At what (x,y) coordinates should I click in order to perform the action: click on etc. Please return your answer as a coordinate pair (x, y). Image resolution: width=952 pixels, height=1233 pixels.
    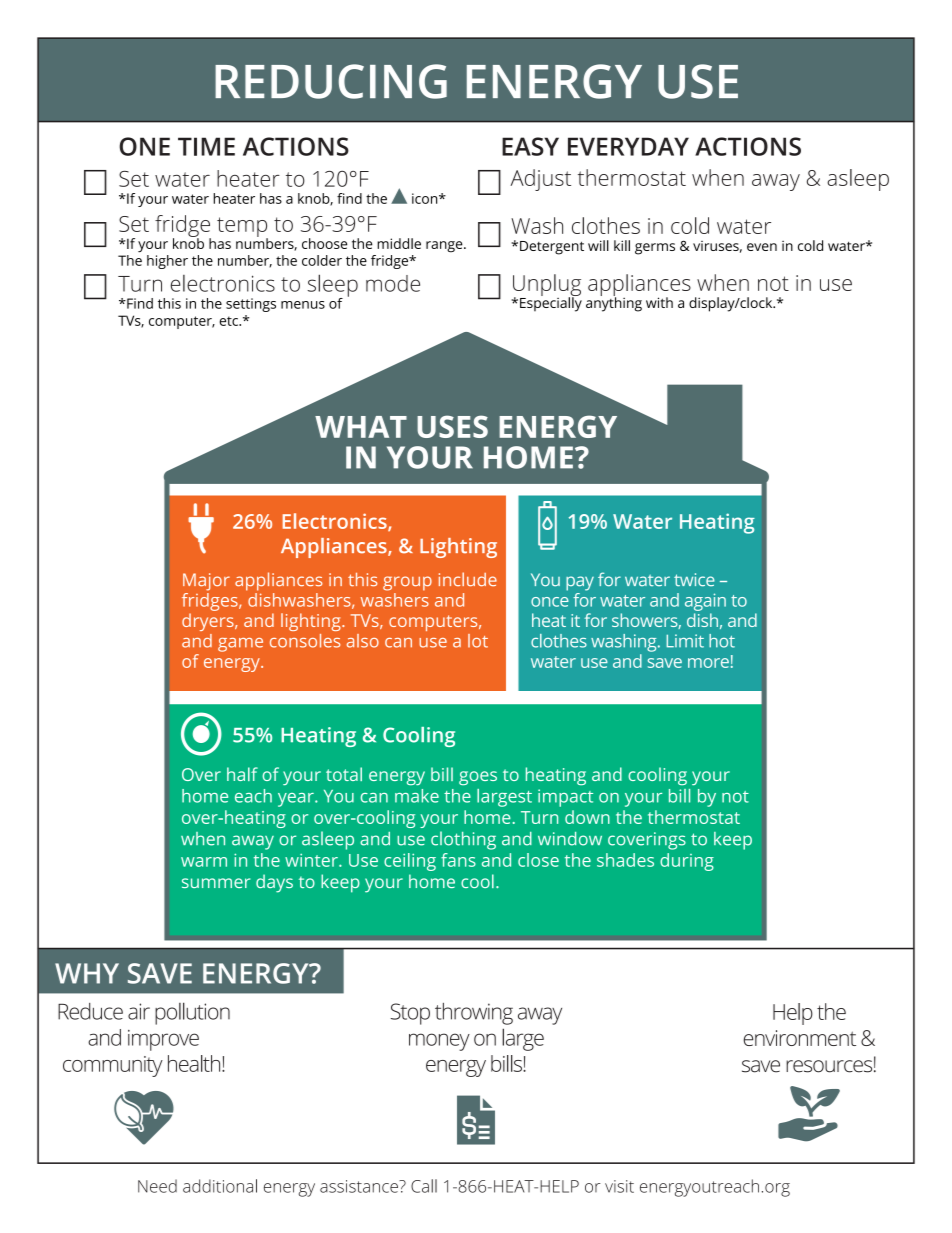
    Looking at the image, I should click on (230, 321).
